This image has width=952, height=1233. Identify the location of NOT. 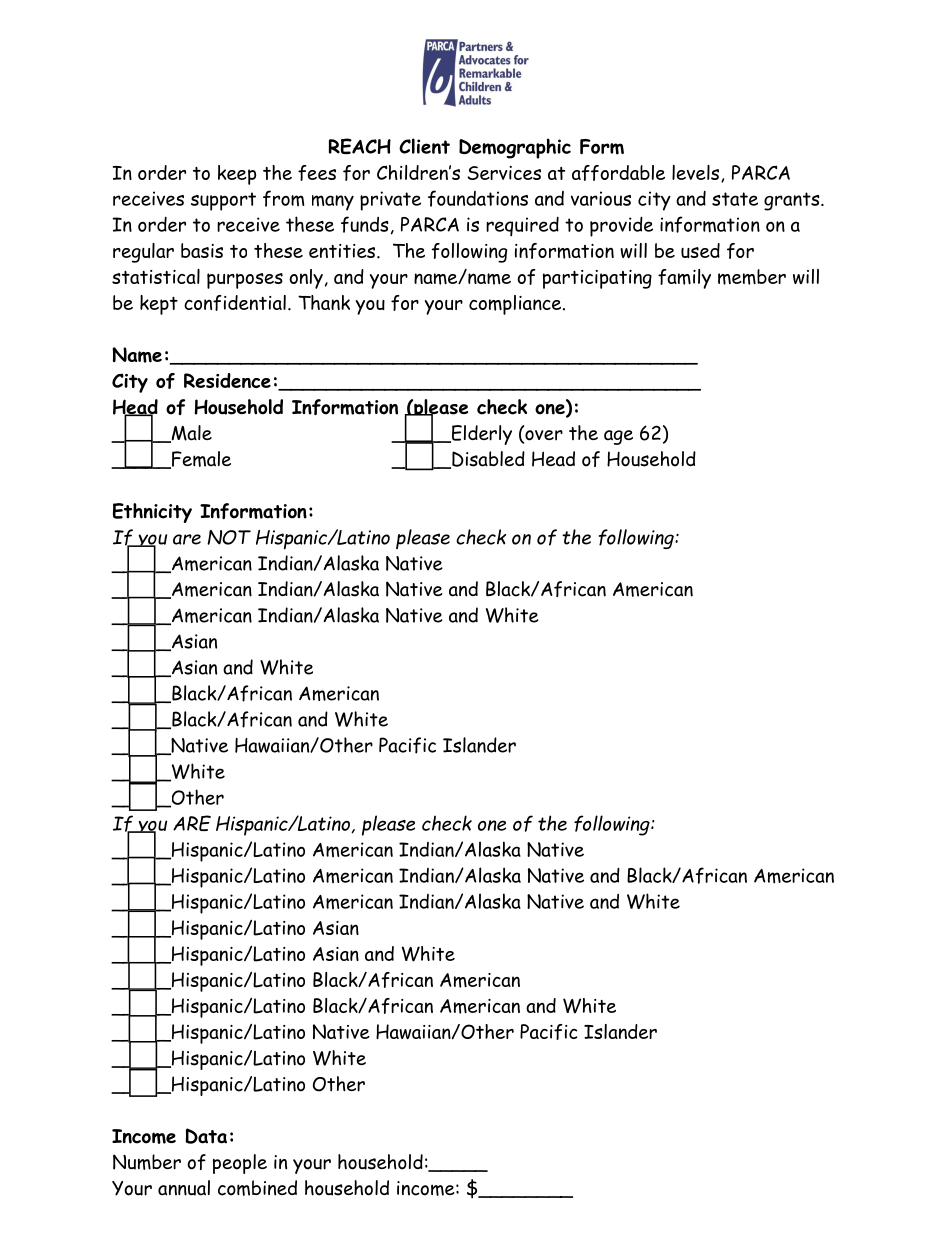
(229, 537).
